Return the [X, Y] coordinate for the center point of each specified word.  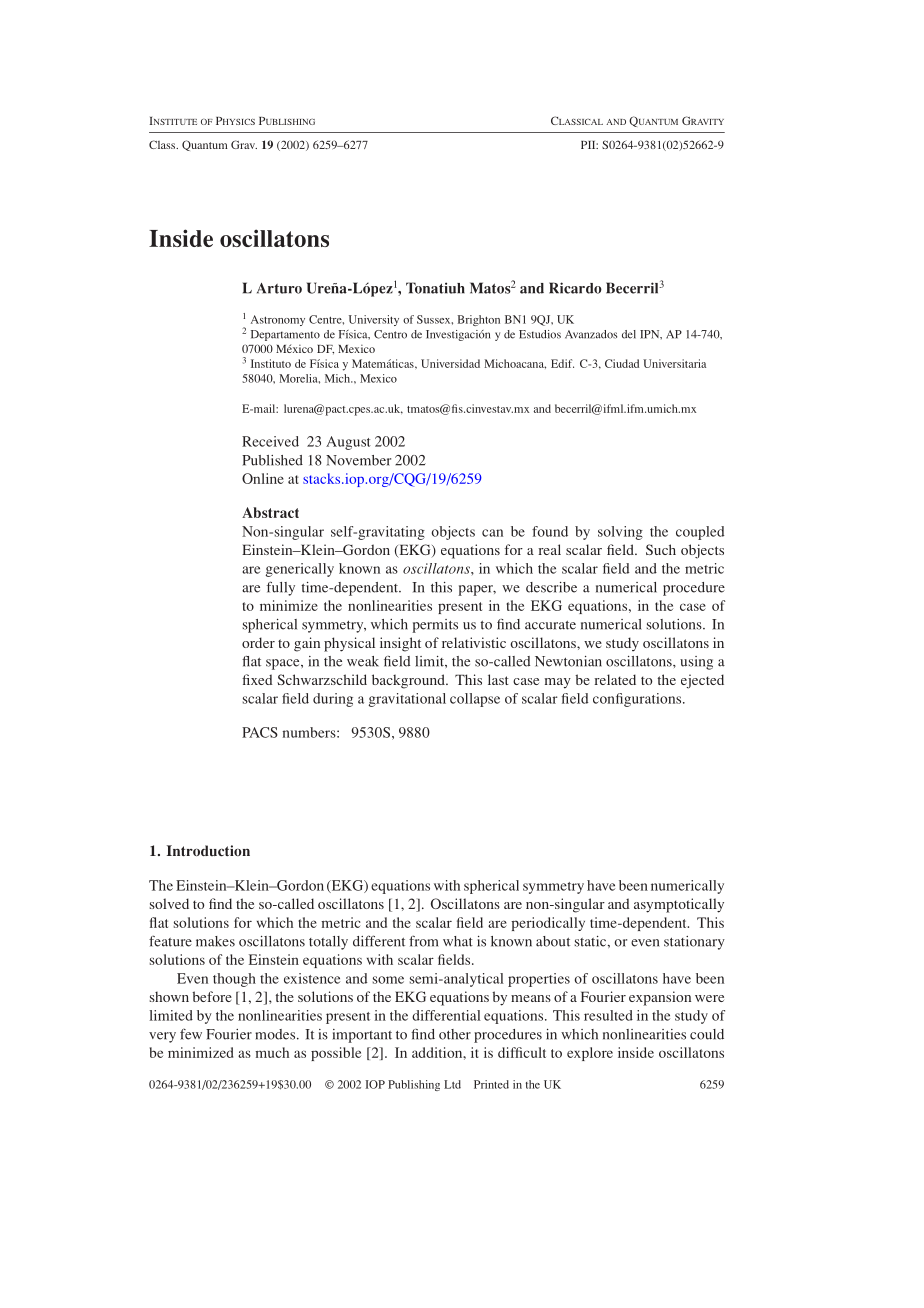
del [629, 334]
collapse [475, 700]
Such [661, 549]
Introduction [208, 851]
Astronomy [278, 320]
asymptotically [679, 905]
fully [281, 588]
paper [477, 590]
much [272, 1052]
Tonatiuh [435, 288]
